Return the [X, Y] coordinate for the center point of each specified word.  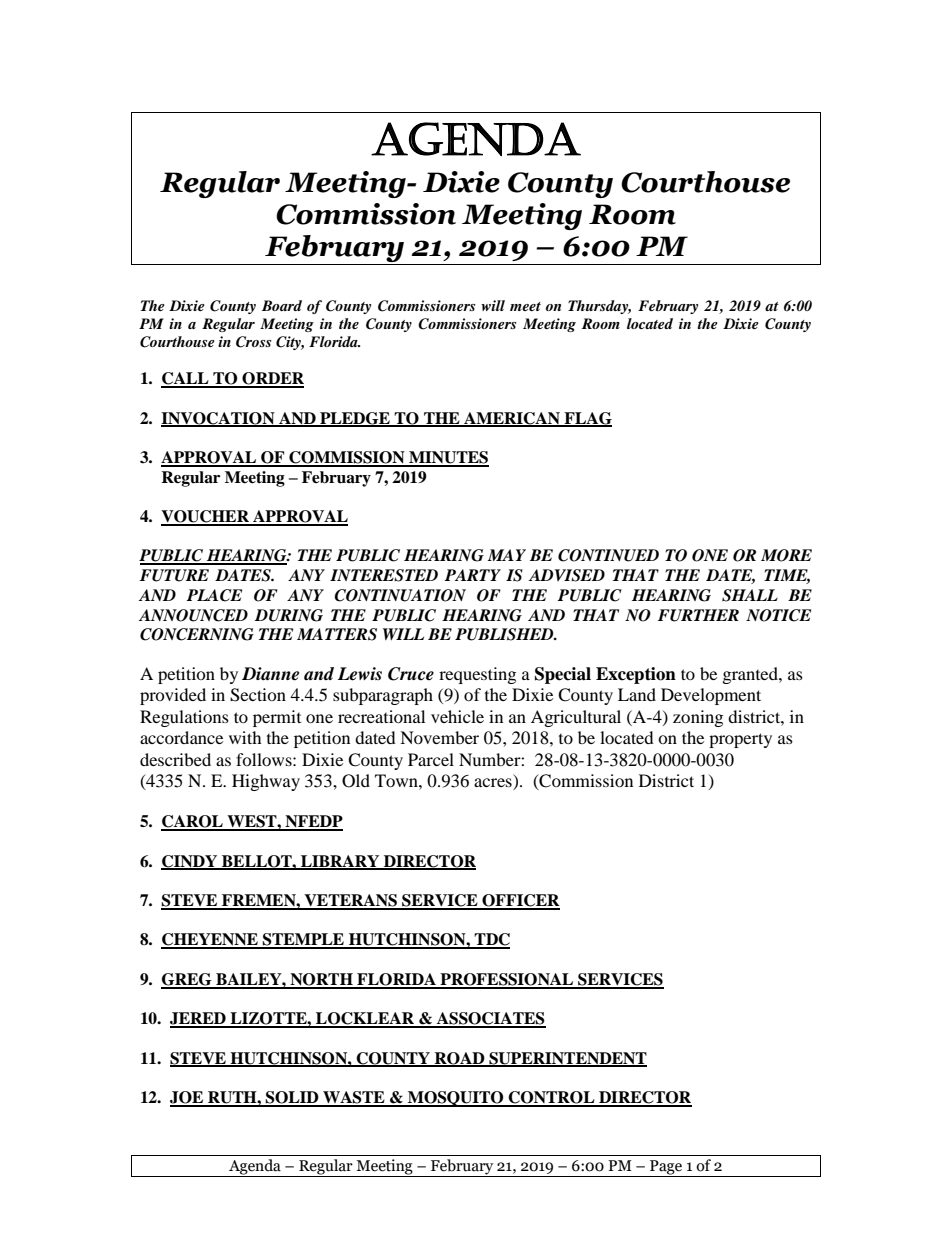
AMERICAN [512, 419]
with [245, 737]
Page [666, 1168]
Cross [253, 342]
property [740, 740]
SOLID [292, 1098]
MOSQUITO [456, 1099]
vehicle [457, 716]
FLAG [587, 419]
